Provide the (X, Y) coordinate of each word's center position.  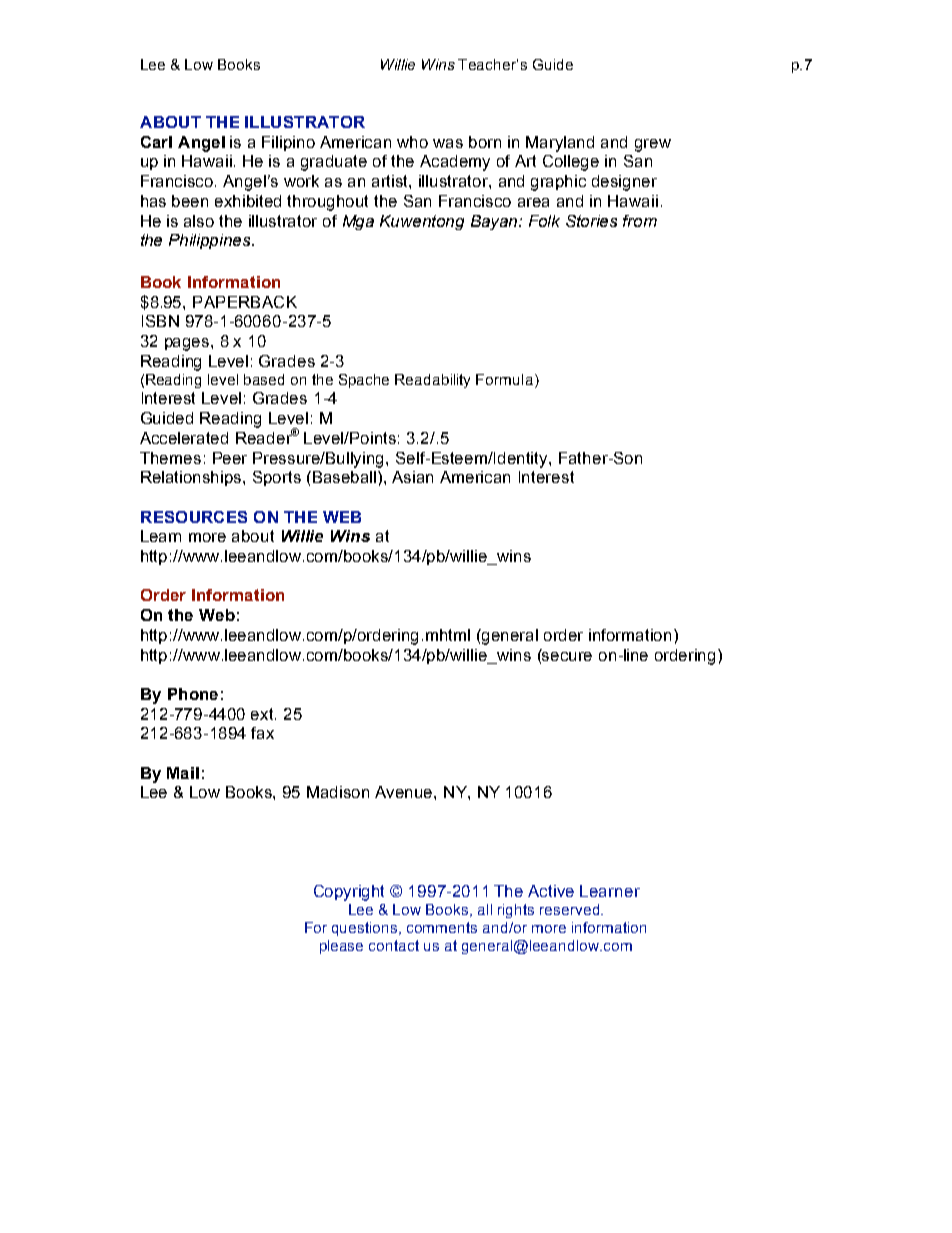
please (341, 947)
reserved (569, 909)
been (190, 201)
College (571, 163)
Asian (412, 477)
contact (394, 945)
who (412, 142)
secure (566, 655)
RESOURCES (194, 517)
